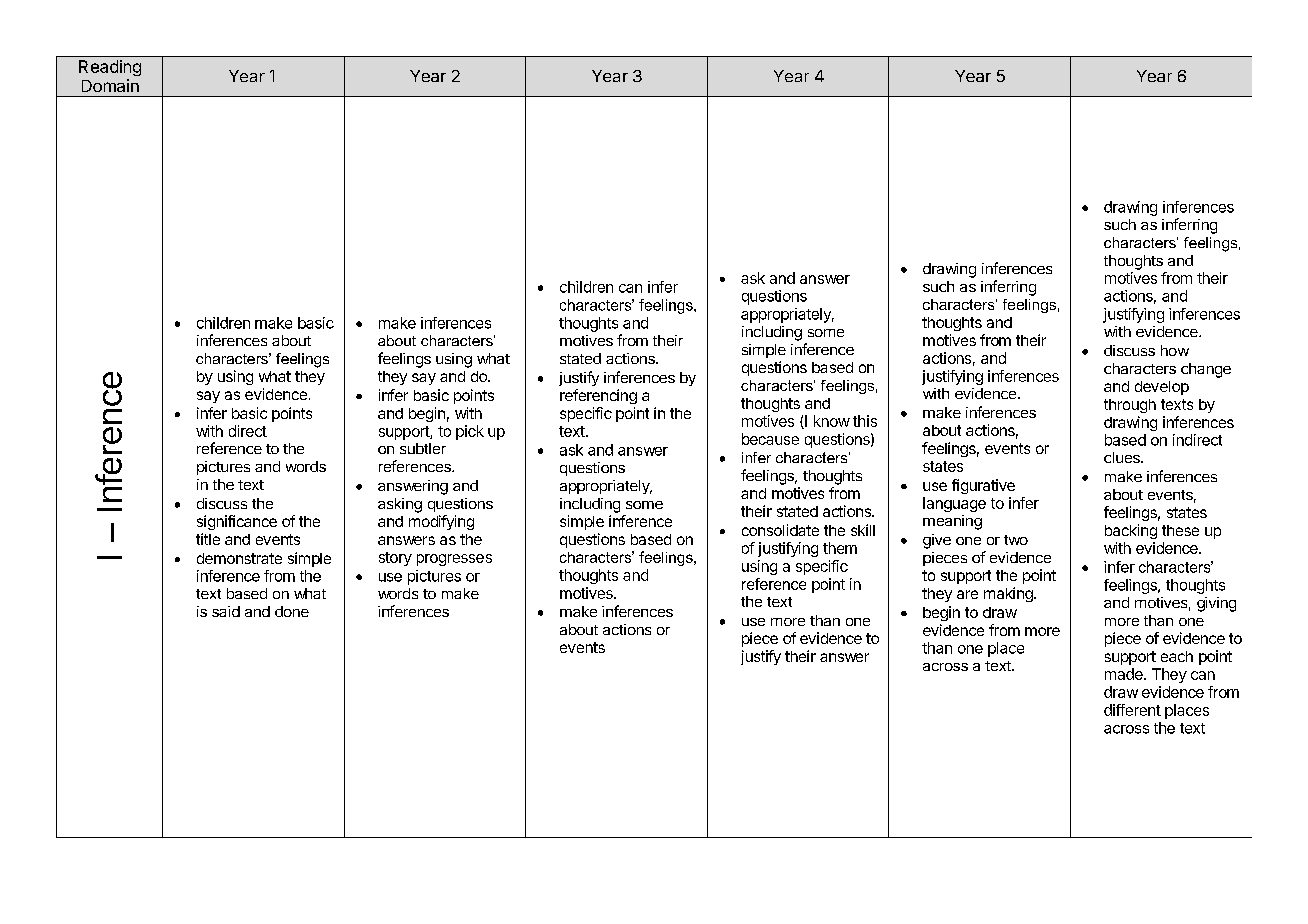 This screenshot has width=1308, height=924. I want to click on know, so click(832, 421).
